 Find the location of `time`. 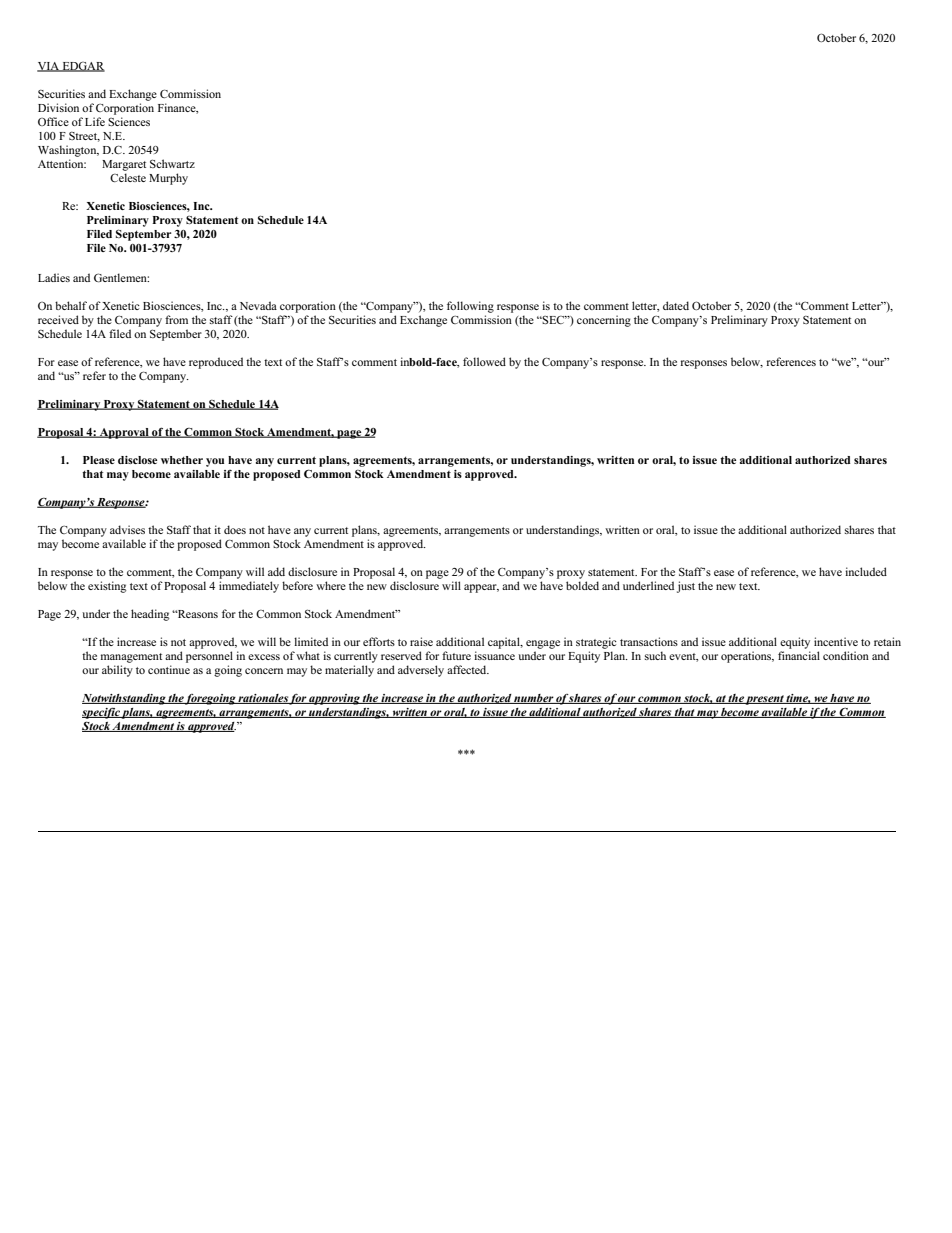

time is located at coordinates (798, 699).
